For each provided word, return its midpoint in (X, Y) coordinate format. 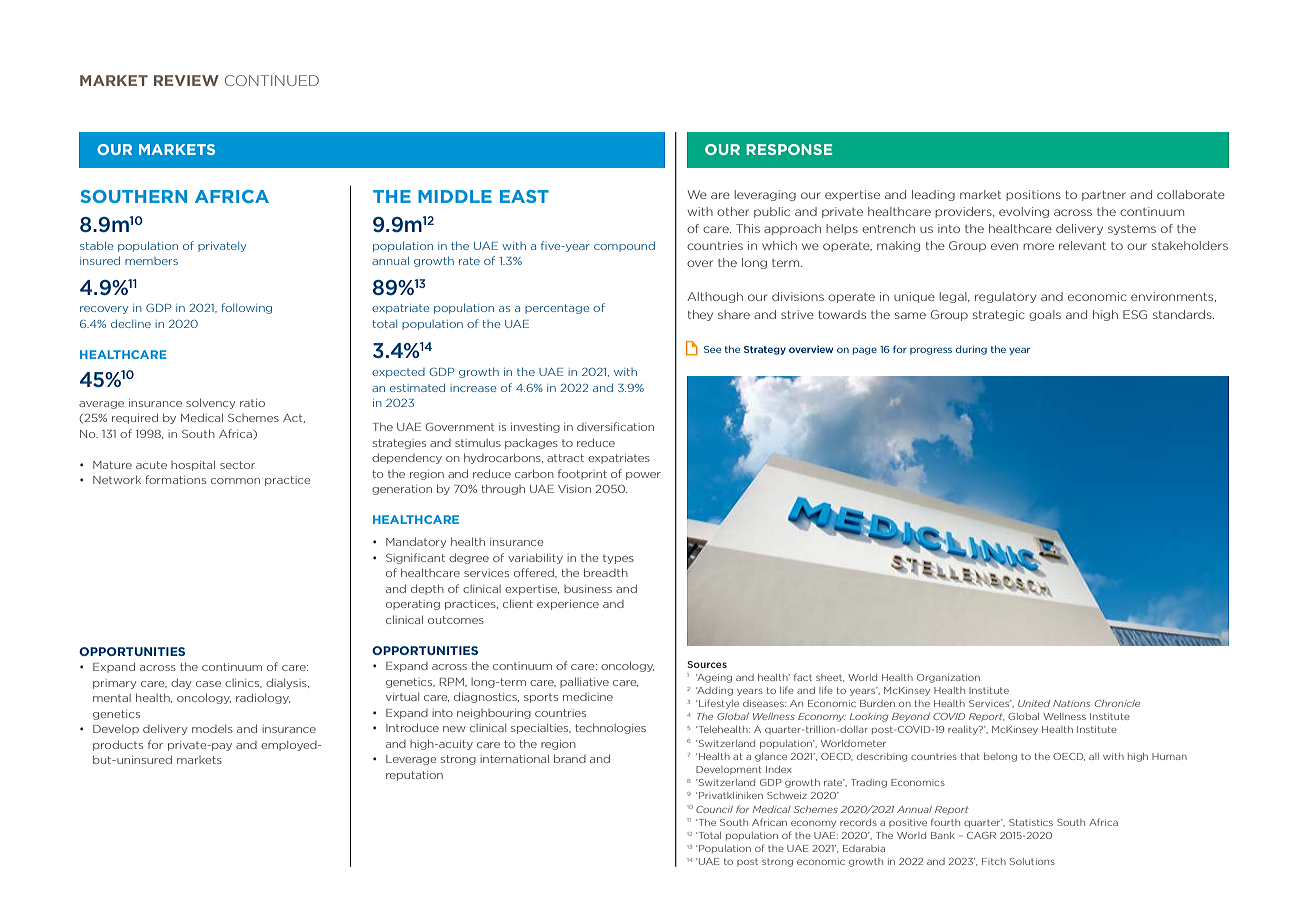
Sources (707, 664)
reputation (414, 776)
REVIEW (186, 80)
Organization (948, 678)
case (208, 684)
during (971, 350)
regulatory (1005, 297)
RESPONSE (789, 149)
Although (715, 297)
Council (714, 809)
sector (237, 465)
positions (1033, 195)
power (643, 476)
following (247, 308)
